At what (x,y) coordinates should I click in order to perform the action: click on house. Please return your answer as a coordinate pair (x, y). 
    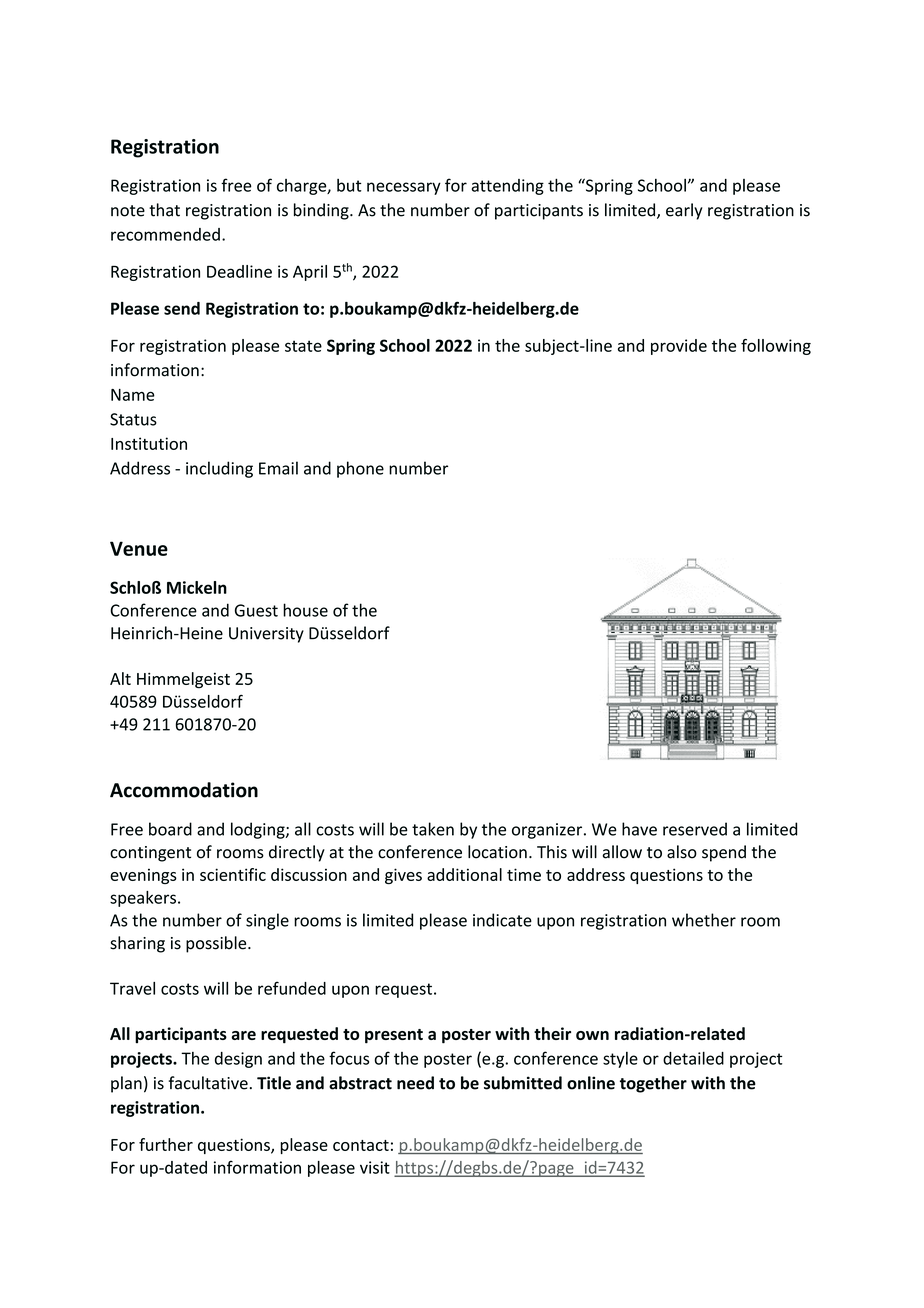
    Looking at the image, I should click on (305, 610).
